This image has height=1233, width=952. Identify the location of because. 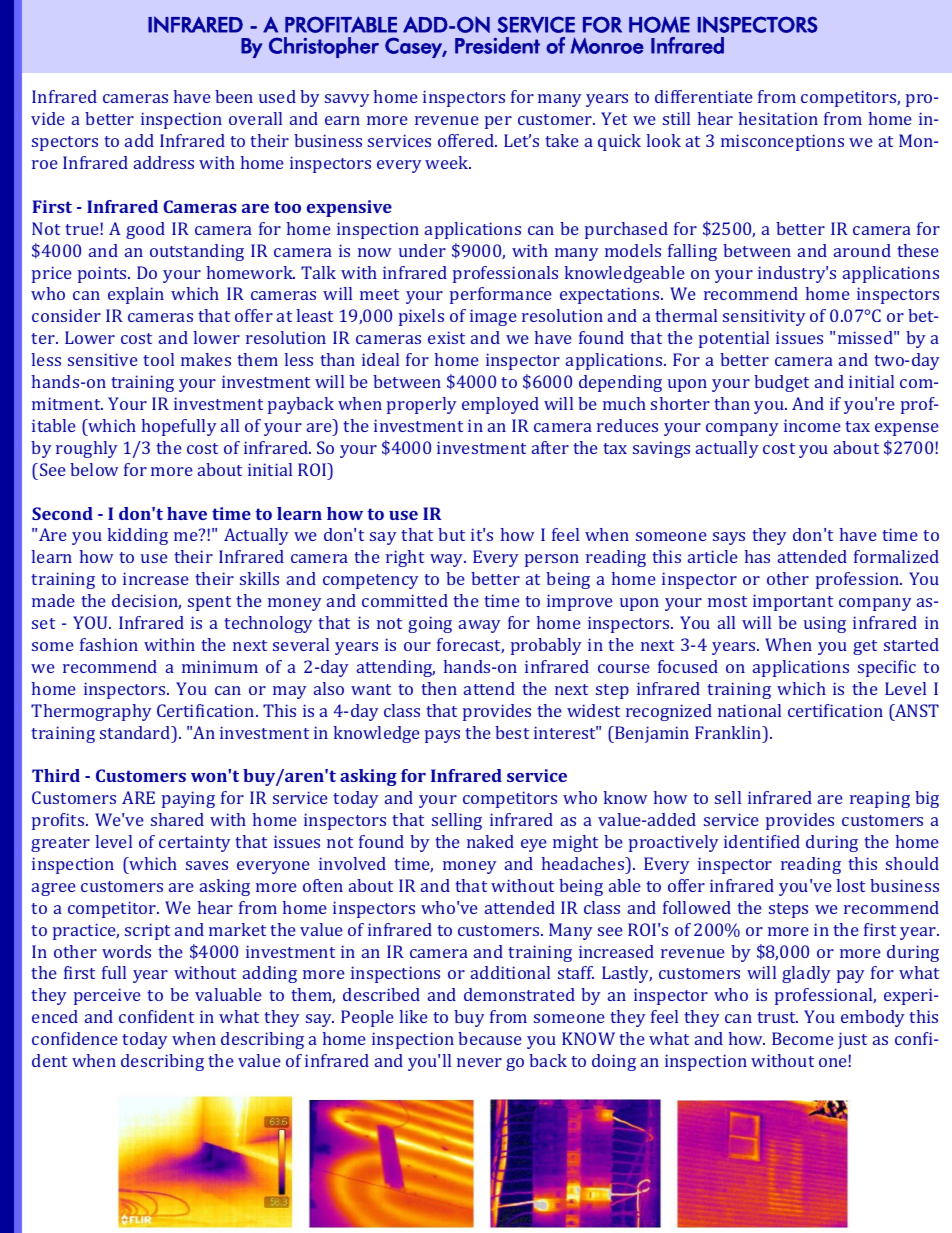
(490, 1038).
